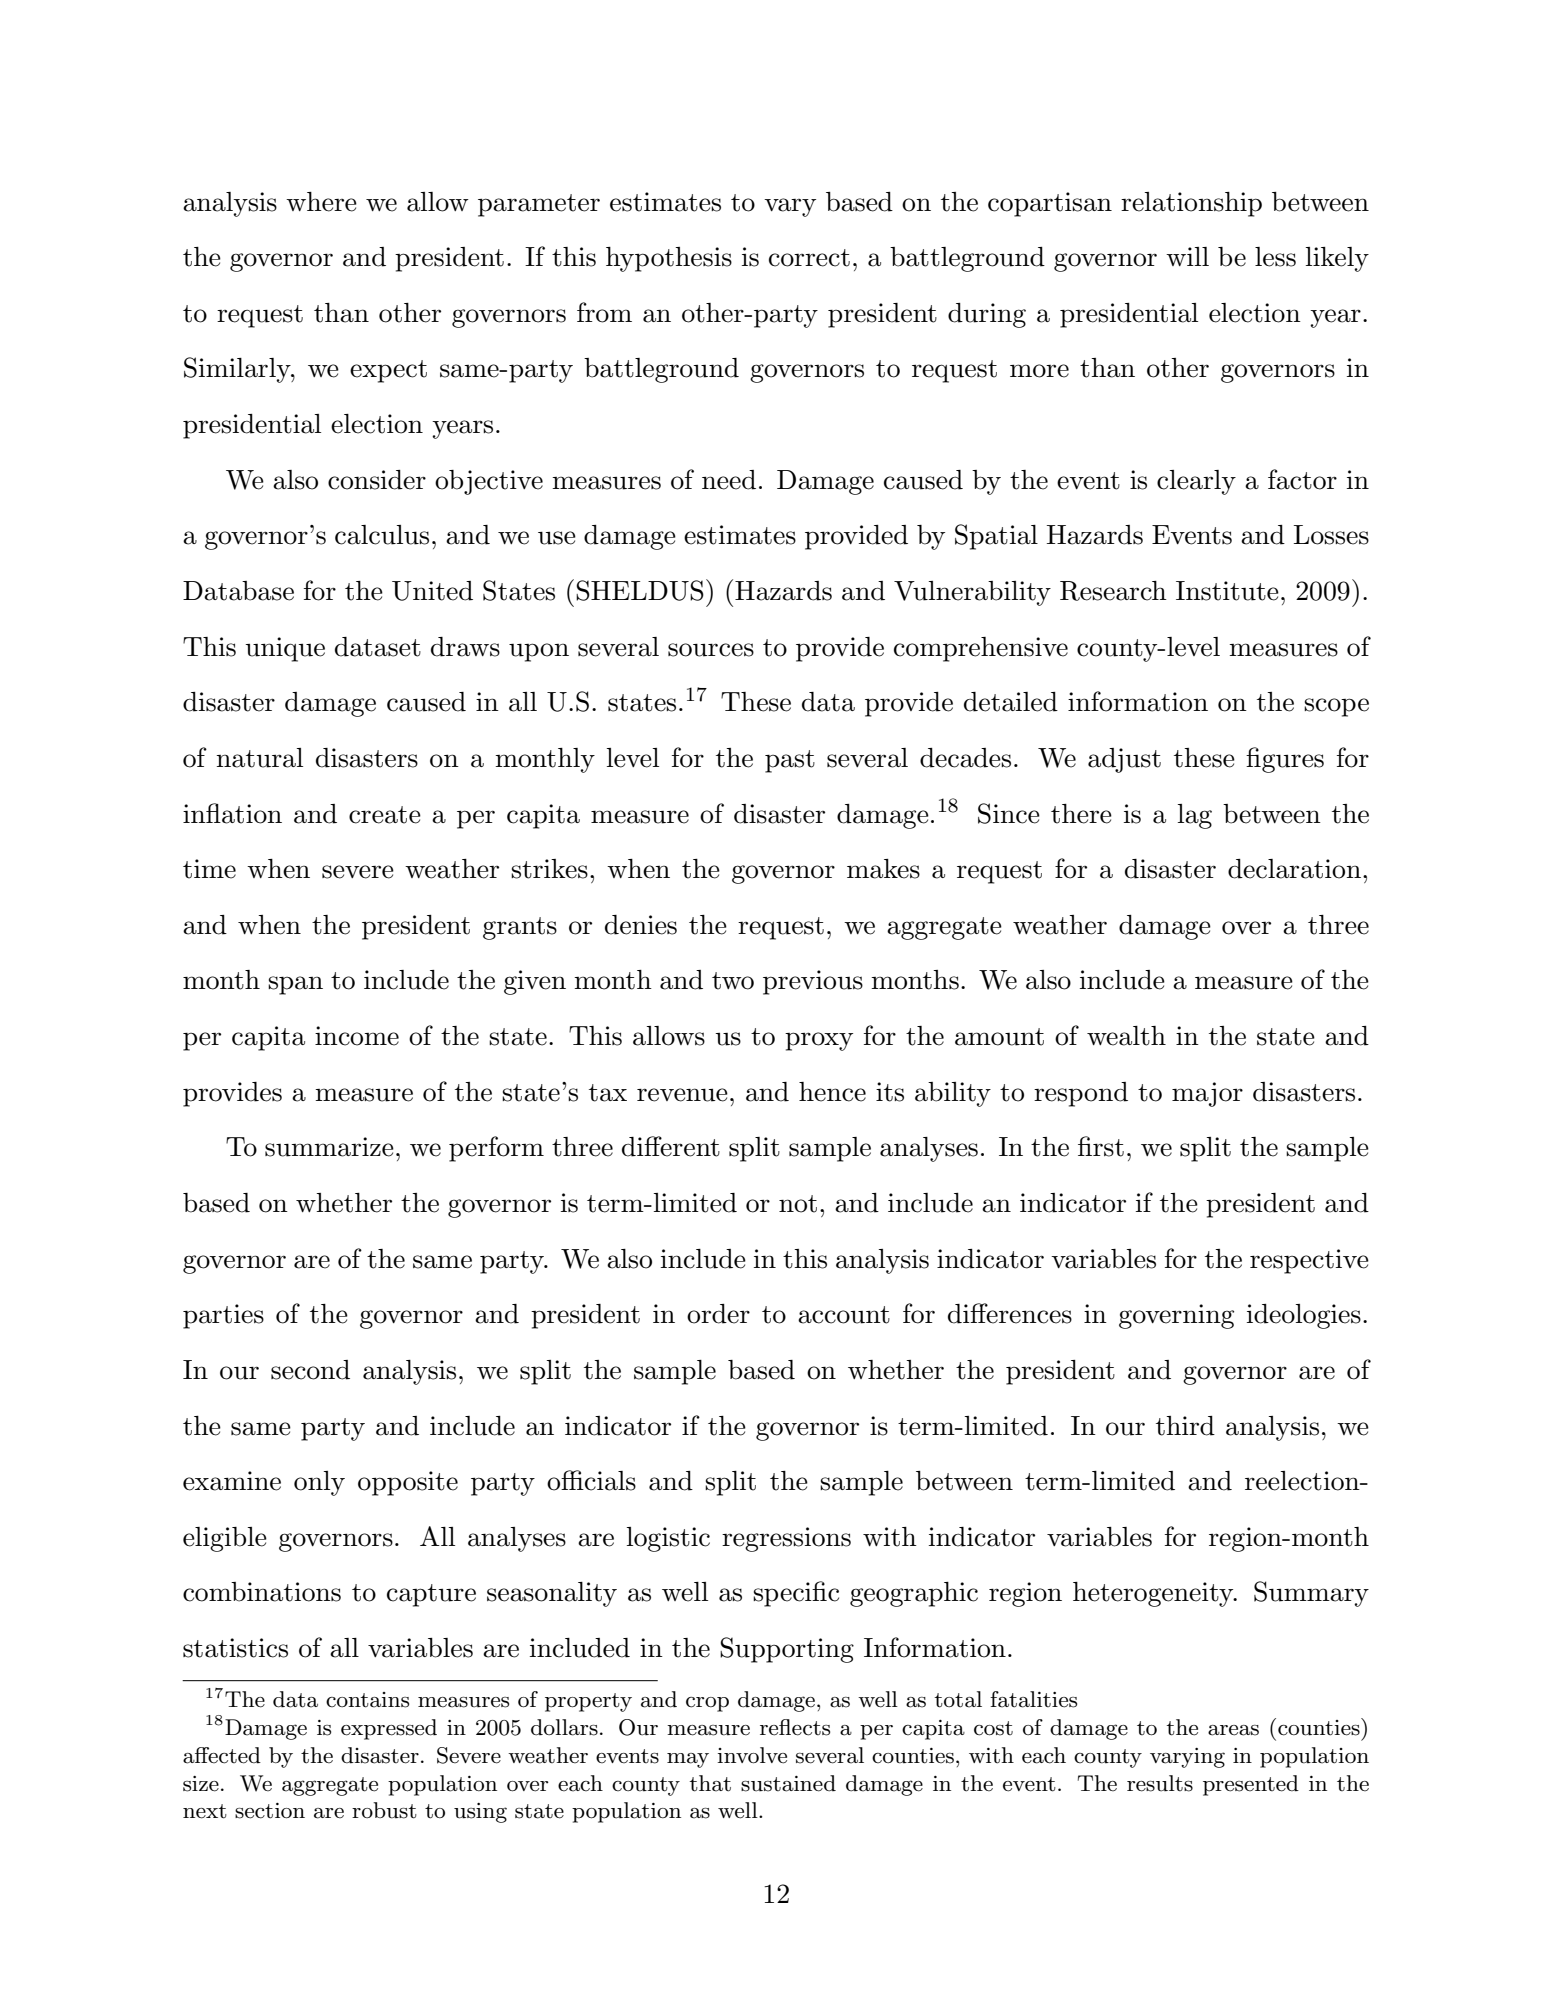 The height and width of the screenshot is (2010, 1553). What do you see at coordinates (321, 202) in the screenshot?
I see `where` at bounding box center [321, 202].
